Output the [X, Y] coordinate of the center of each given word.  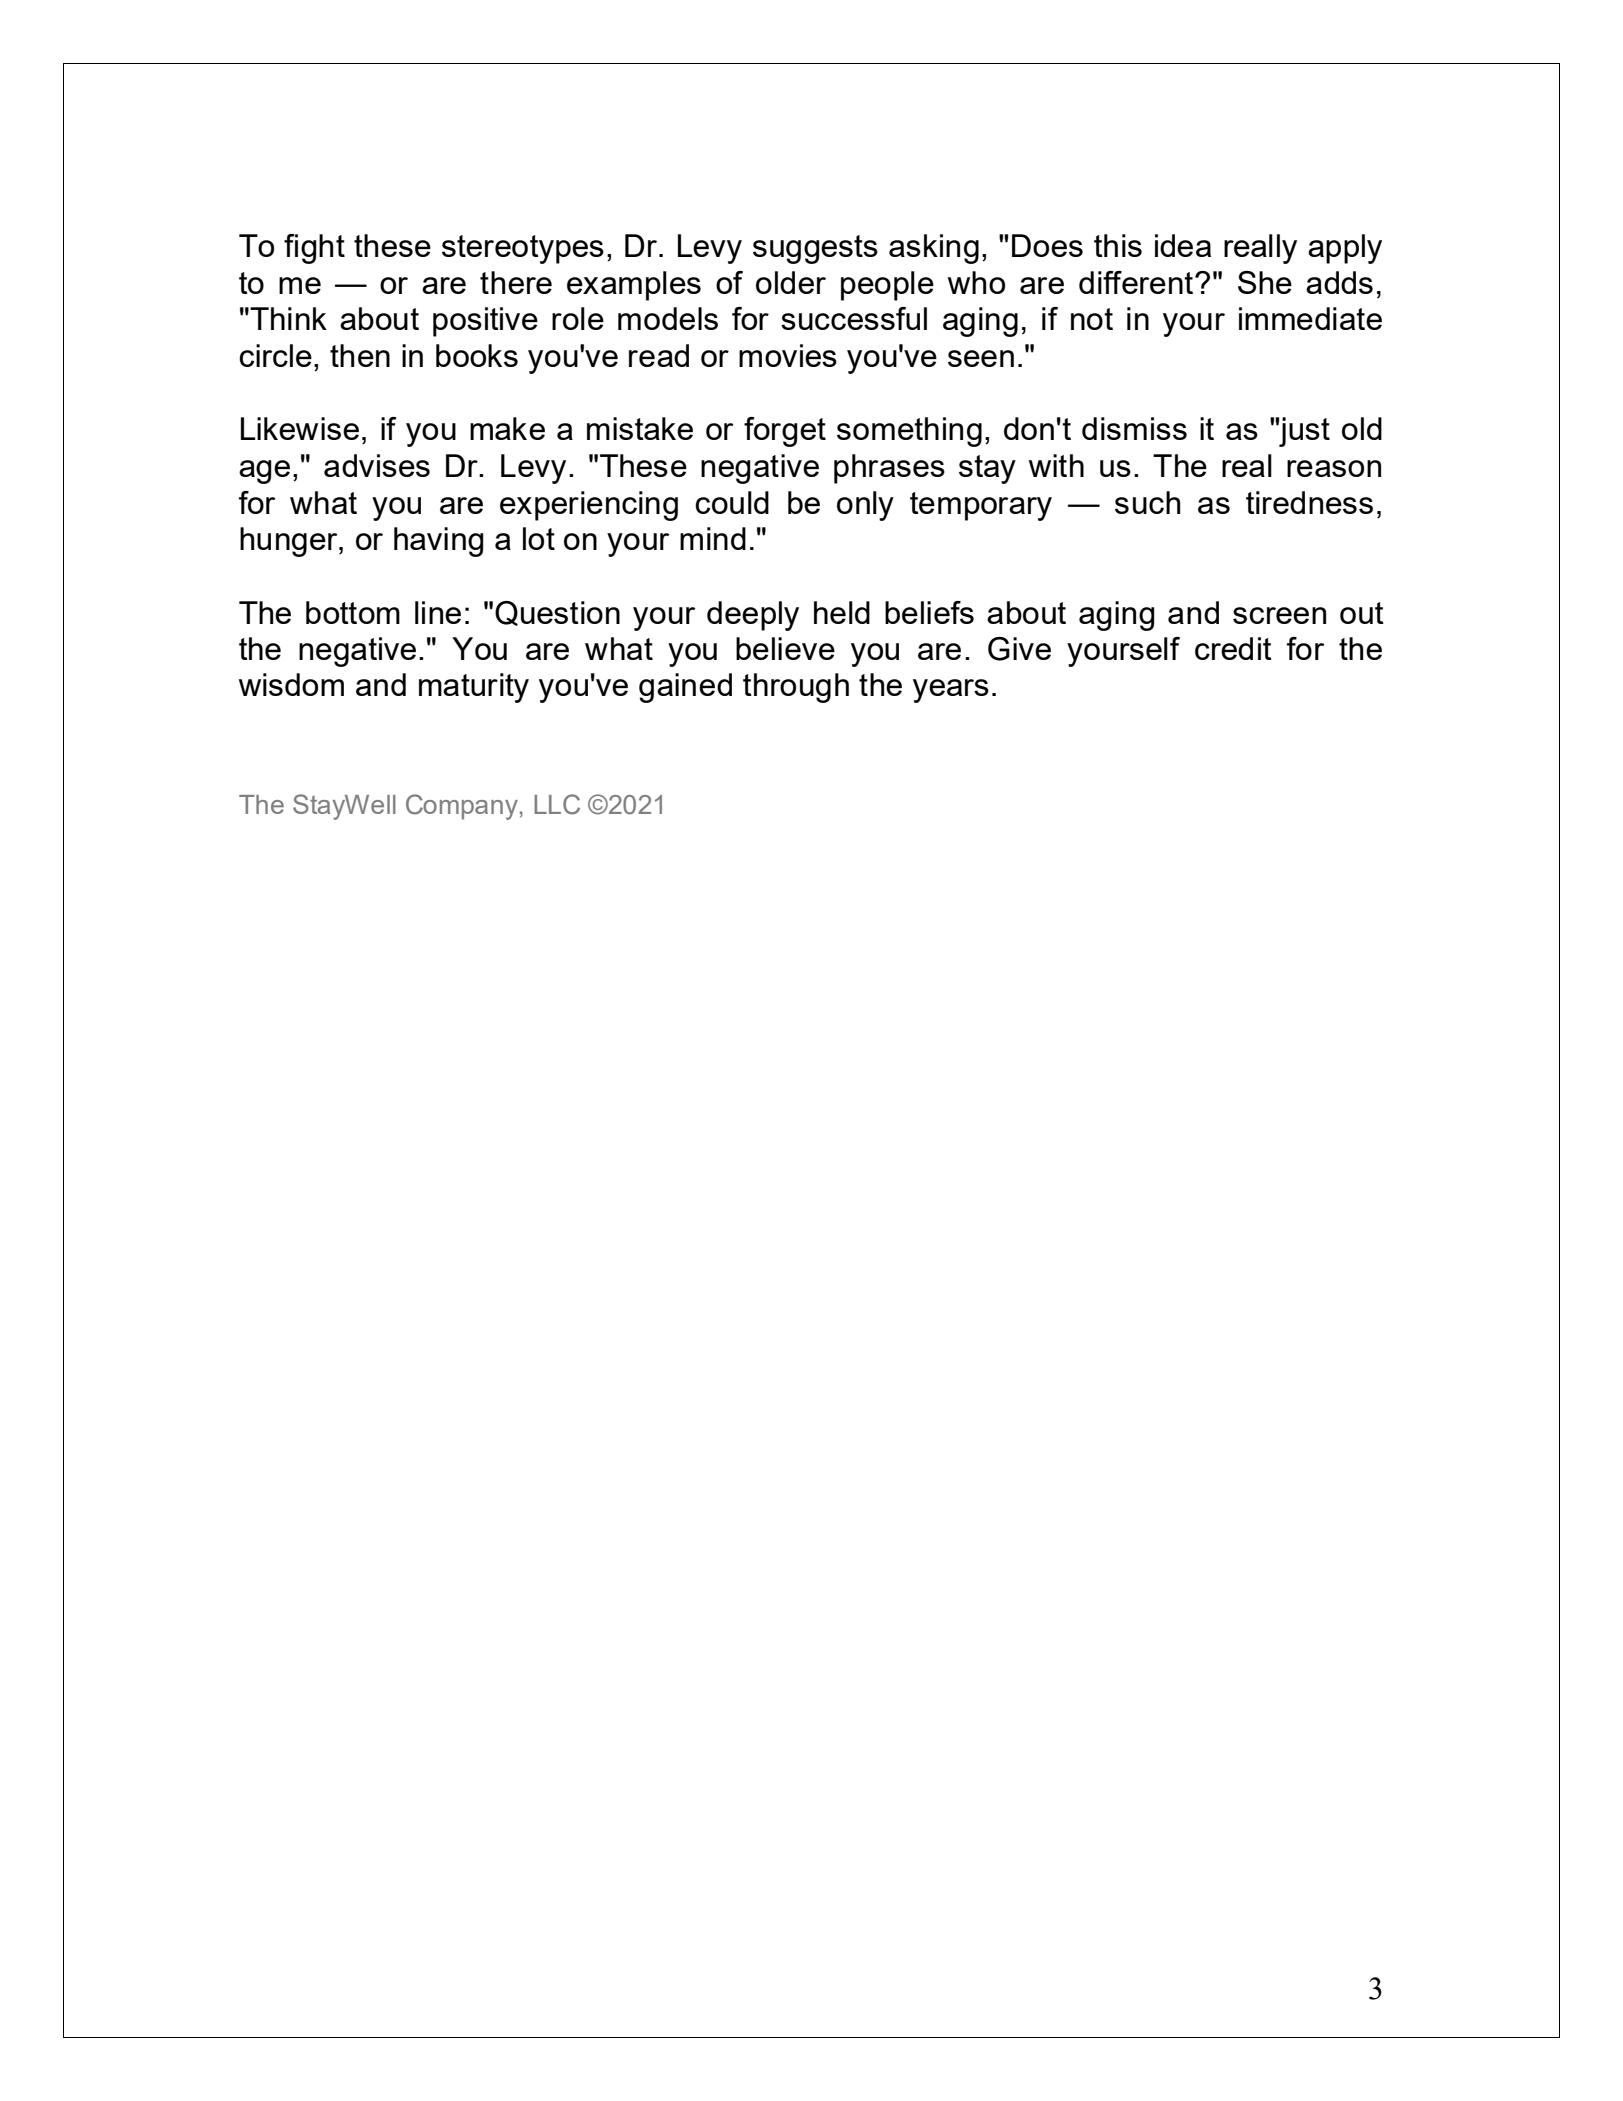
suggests [815, 249]
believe [785, 648]
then [360, 355]
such [1147, 502]
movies [788, 355]
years [951, 691]
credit [1233, 648]
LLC [557, 804]
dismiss [1134, 428]
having [439, 542]
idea [1183, 245]
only [865, 506]
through [796, 688]
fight [314, 249]
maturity [474, 688]
